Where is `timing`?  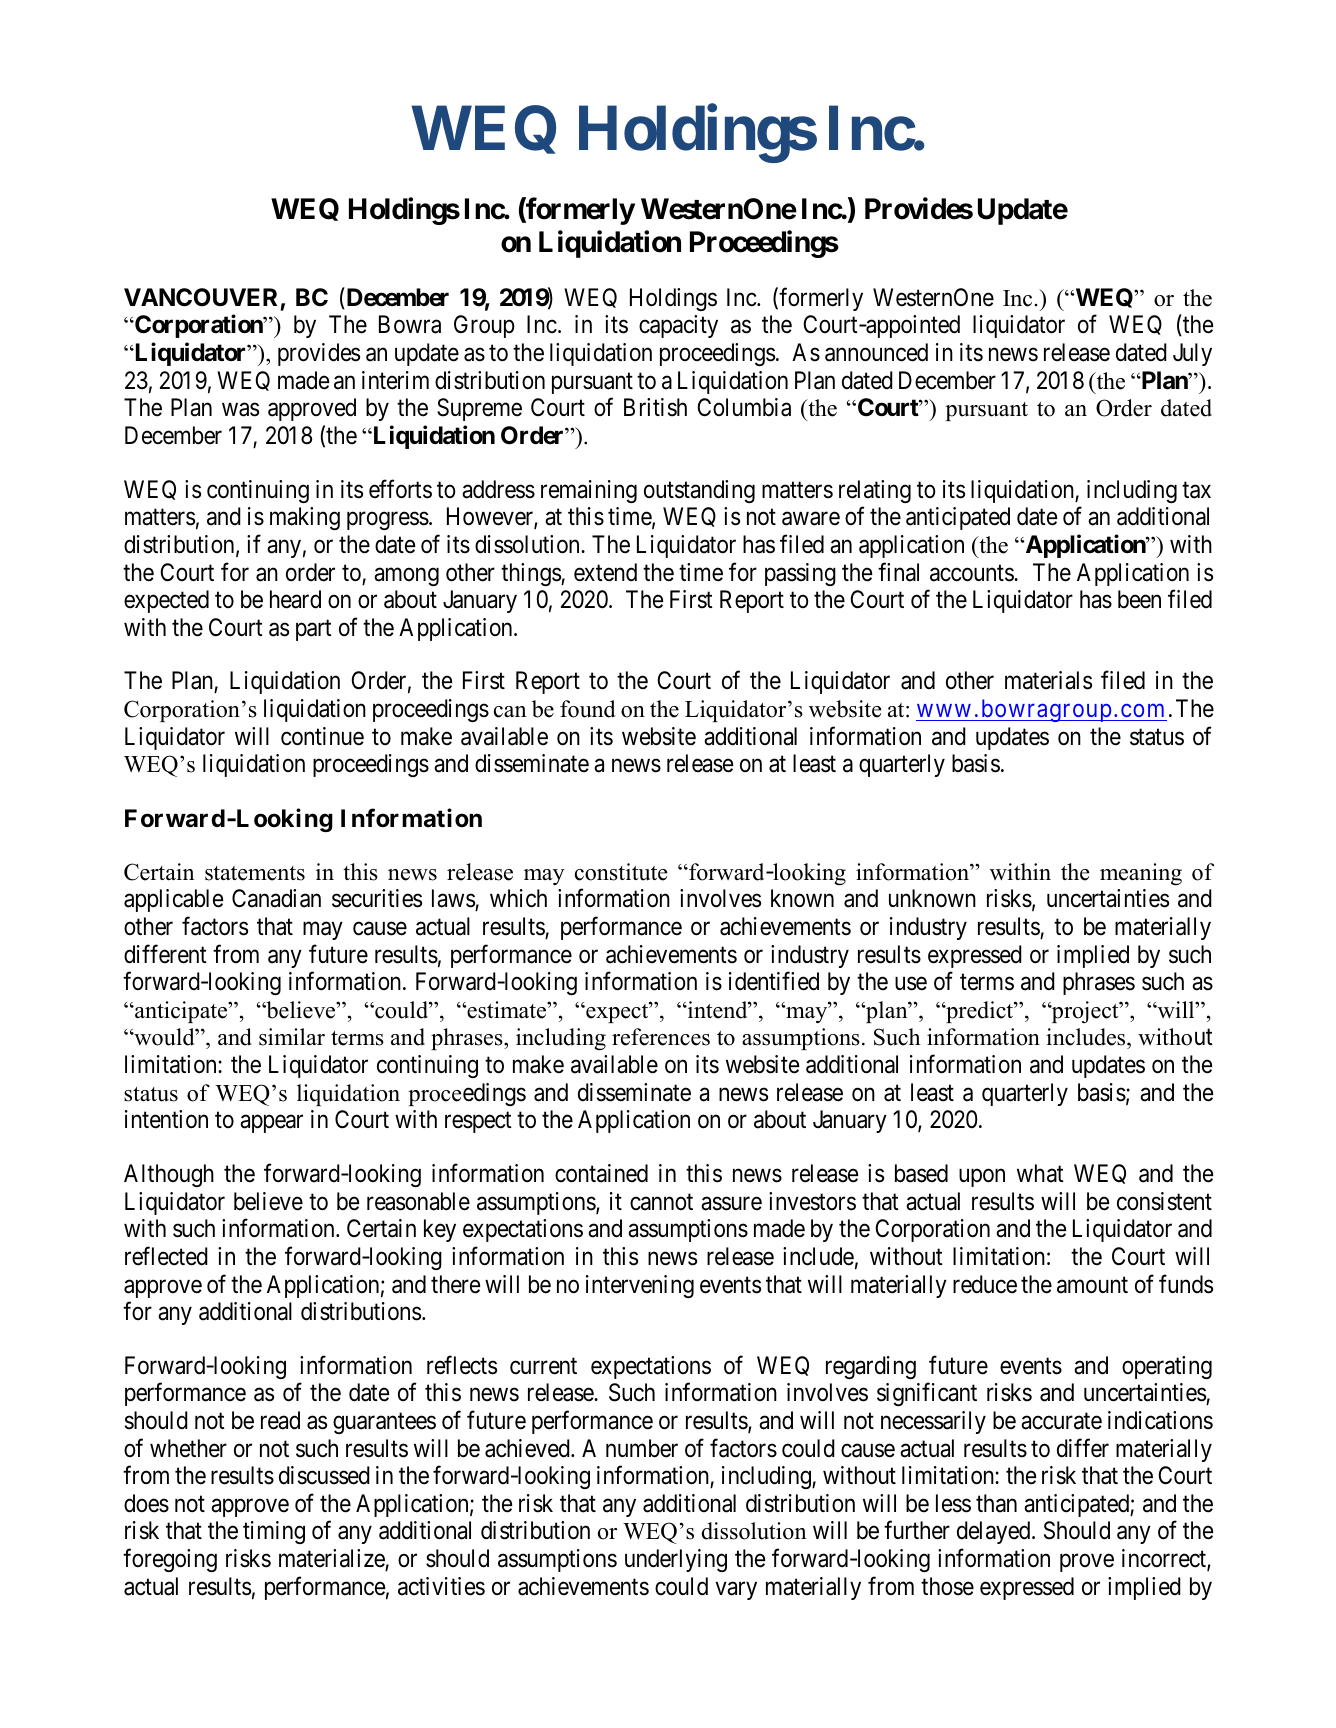
timing is located at coordinates (274, 1532).
